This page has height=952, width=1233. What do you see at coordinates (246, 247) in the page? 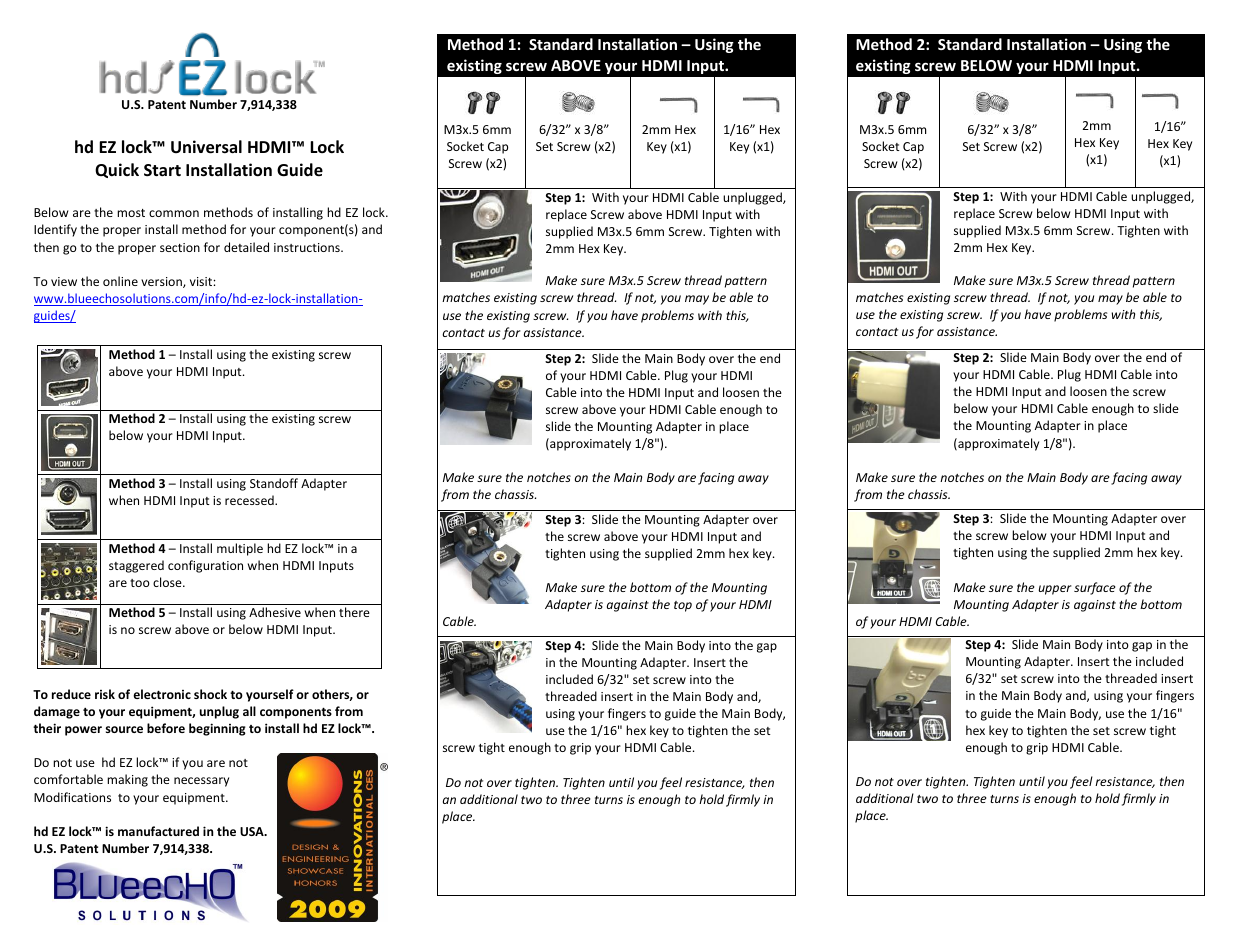
I see `detailed` at bounding box center [246, 247].
